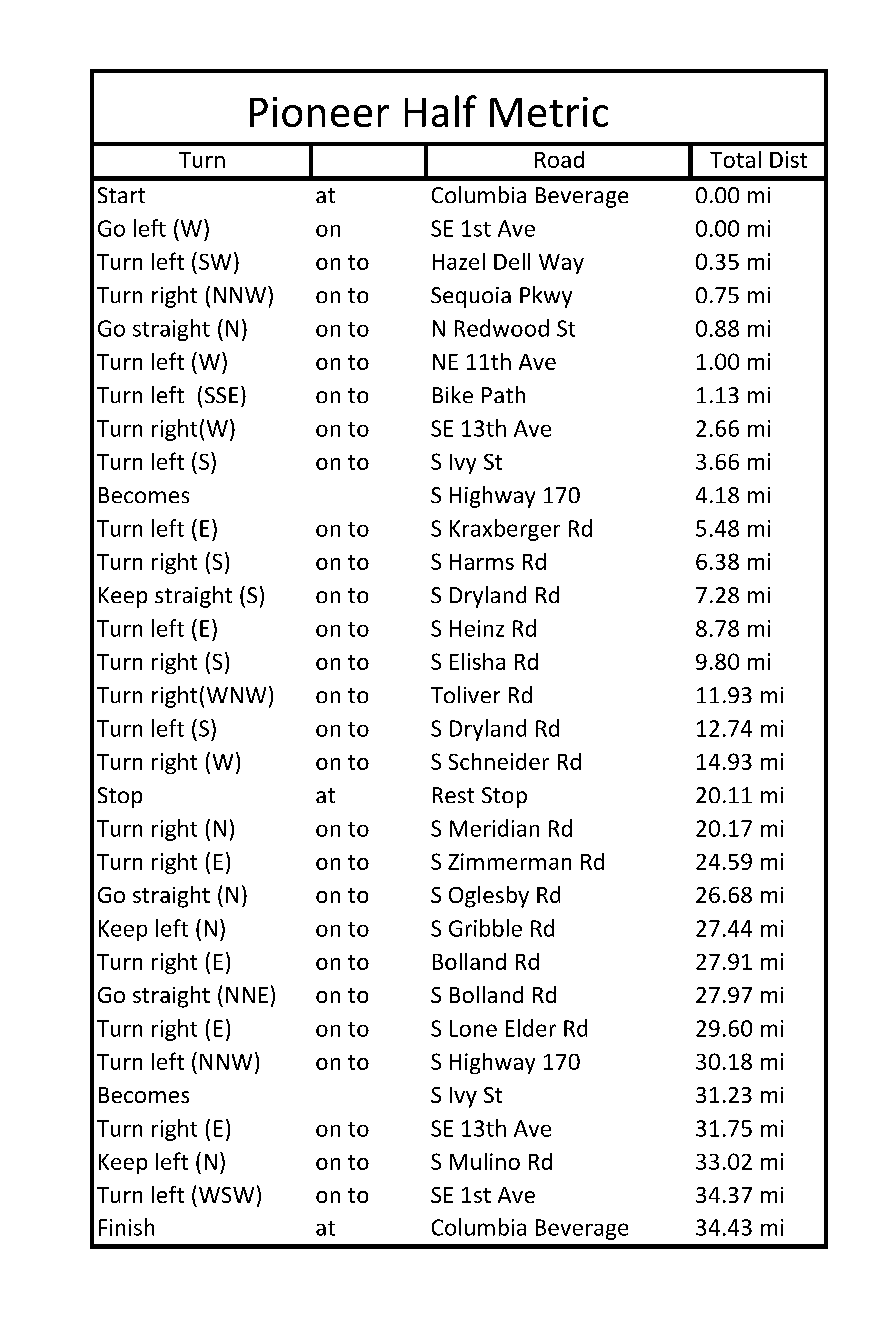 The width and height of the screenshot is (896, 1322). What do you see at coordinates (126, 1227) in the screenshot?
I see `Finish` at bounding box center [126, 1227].
